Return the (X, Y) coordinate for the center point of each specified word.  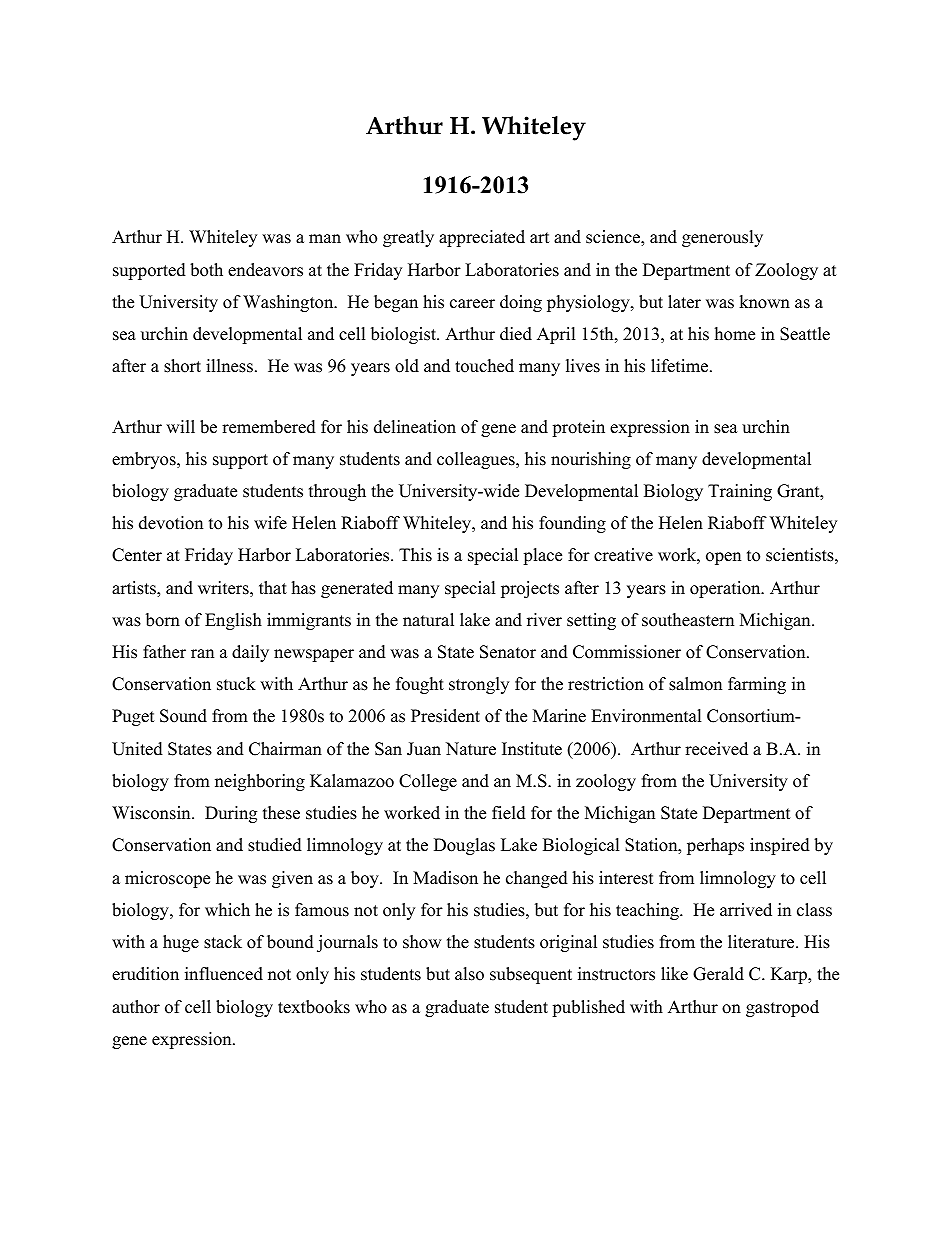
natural (428, 620)
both (206, 270)
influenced (224, 974)
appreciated (482, 238)
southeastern (688, 620)
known (764, 302)
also (469, 974)
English (233, 621)
